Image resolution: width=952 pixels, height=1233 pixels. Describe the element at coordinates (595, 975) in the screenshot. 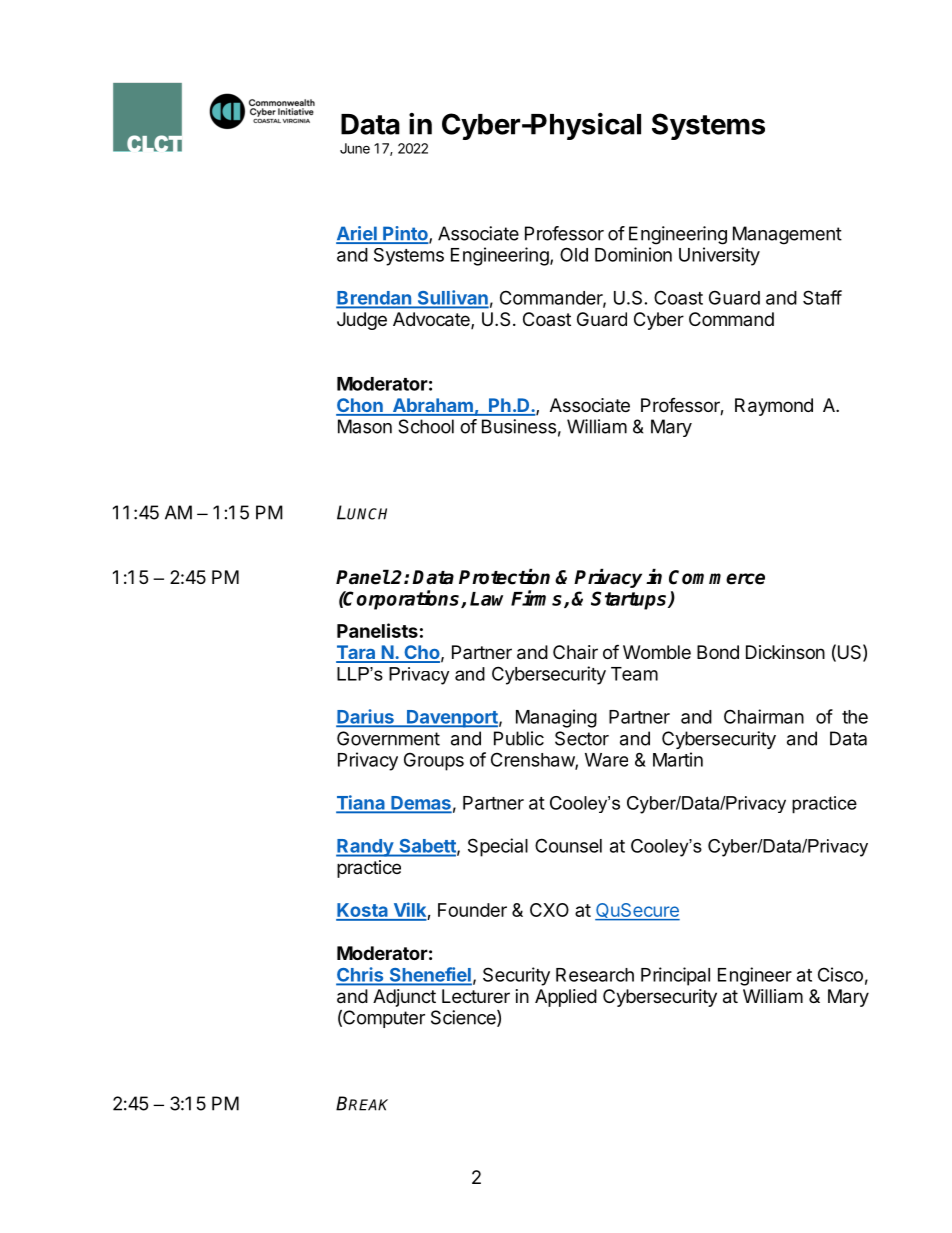

I see `Research` at that location.
